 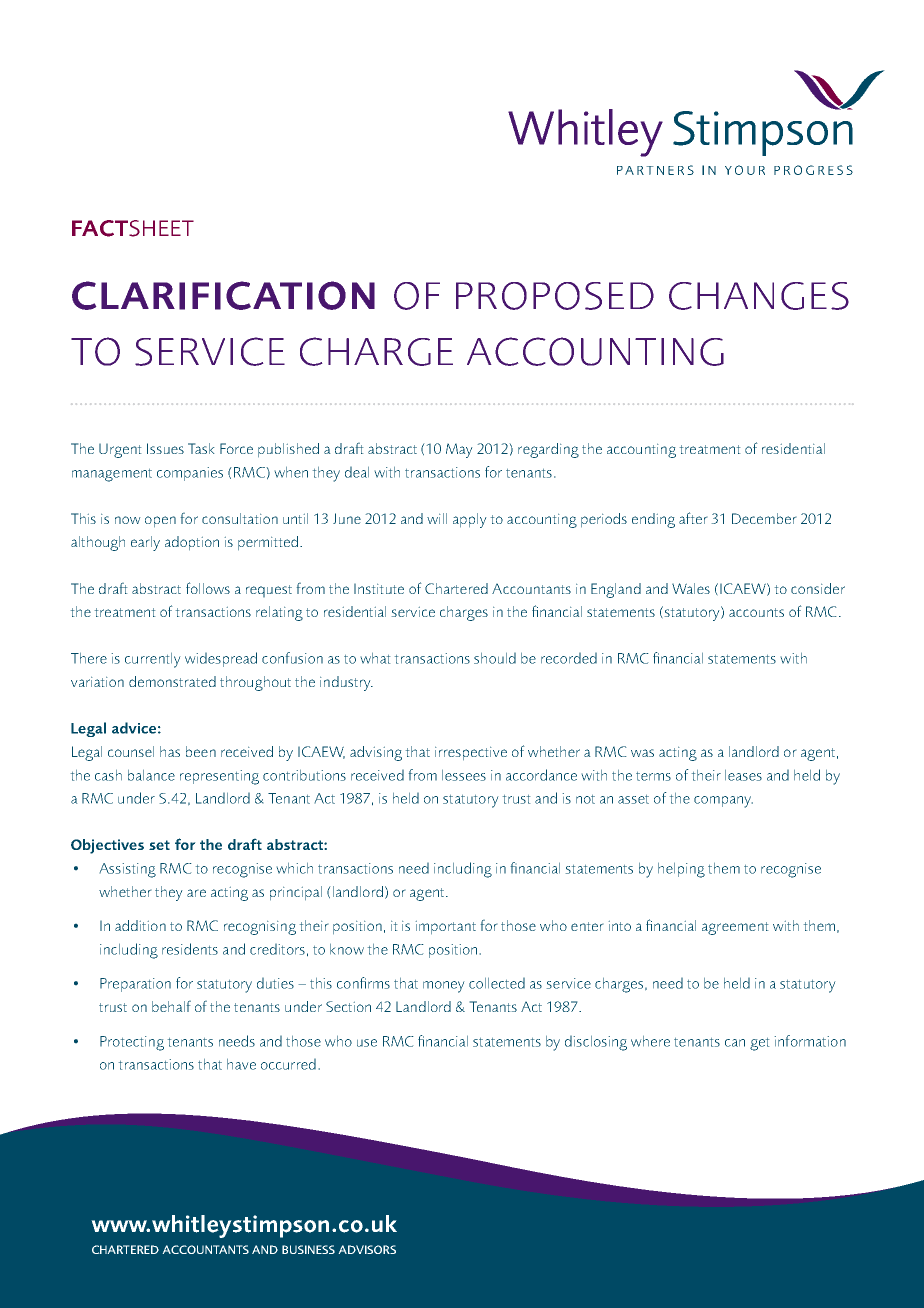 I want to click on behalf, so click(x=171, y=1006).
